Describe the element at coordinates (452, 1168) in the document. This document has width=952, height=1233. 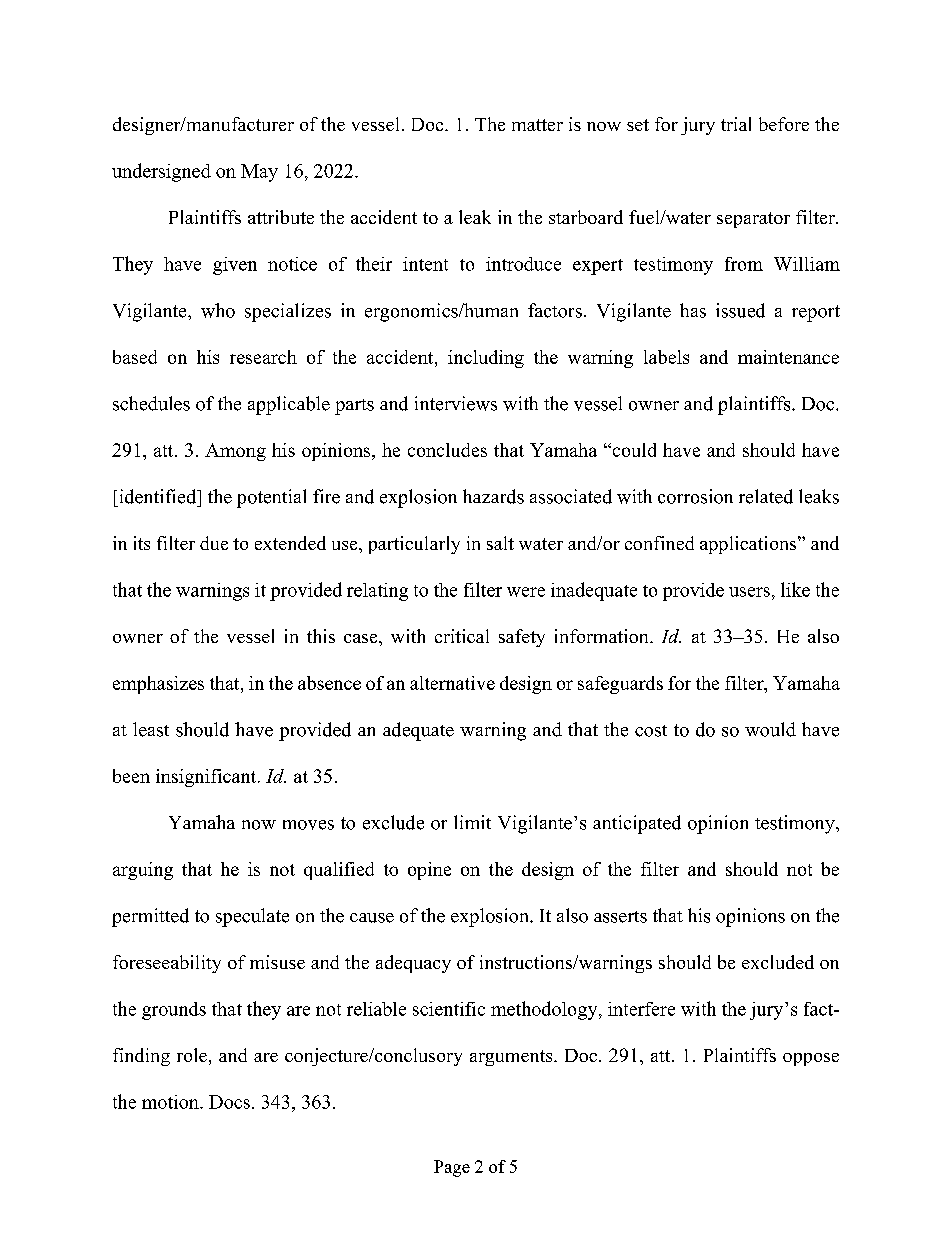
I see `Page` at that location.
